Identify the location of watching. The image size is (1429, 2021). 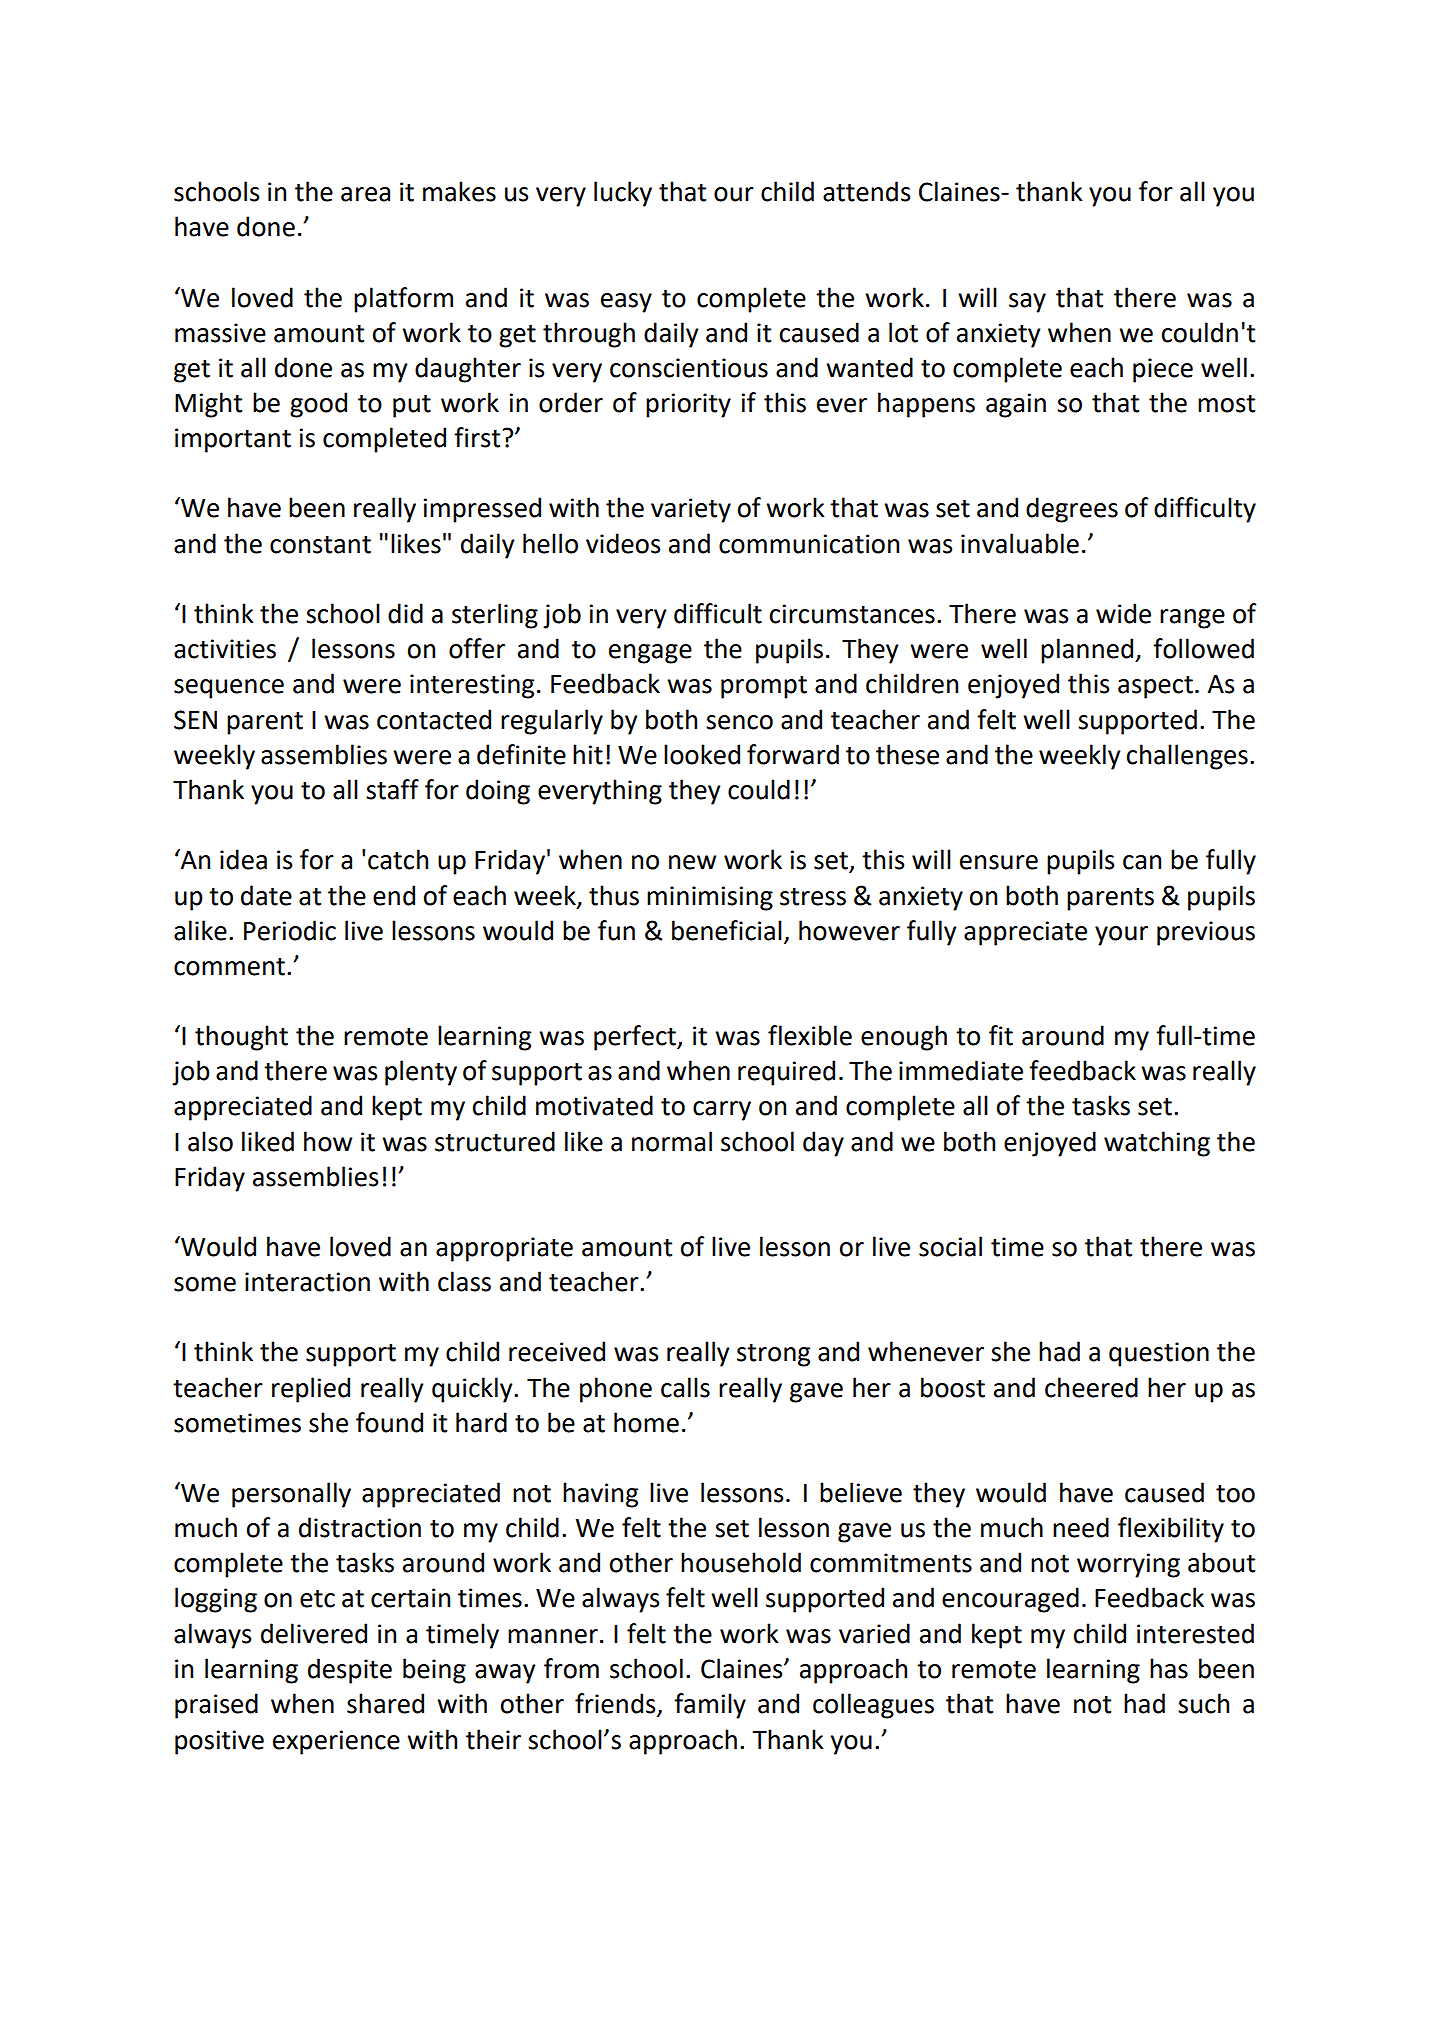
(1157, 1144).
